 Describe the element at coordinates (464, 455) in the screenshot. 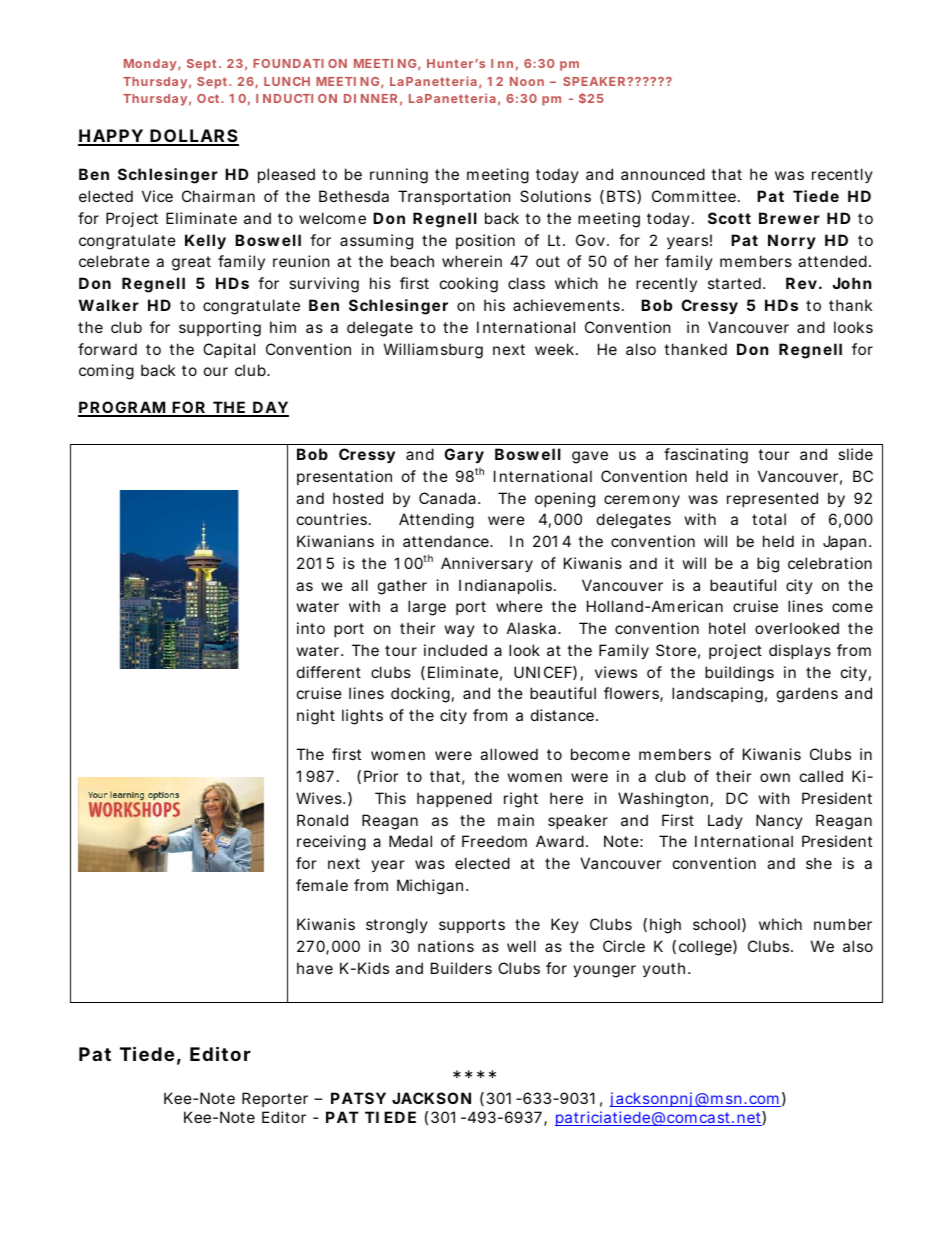

I see `Gary` at that location.
